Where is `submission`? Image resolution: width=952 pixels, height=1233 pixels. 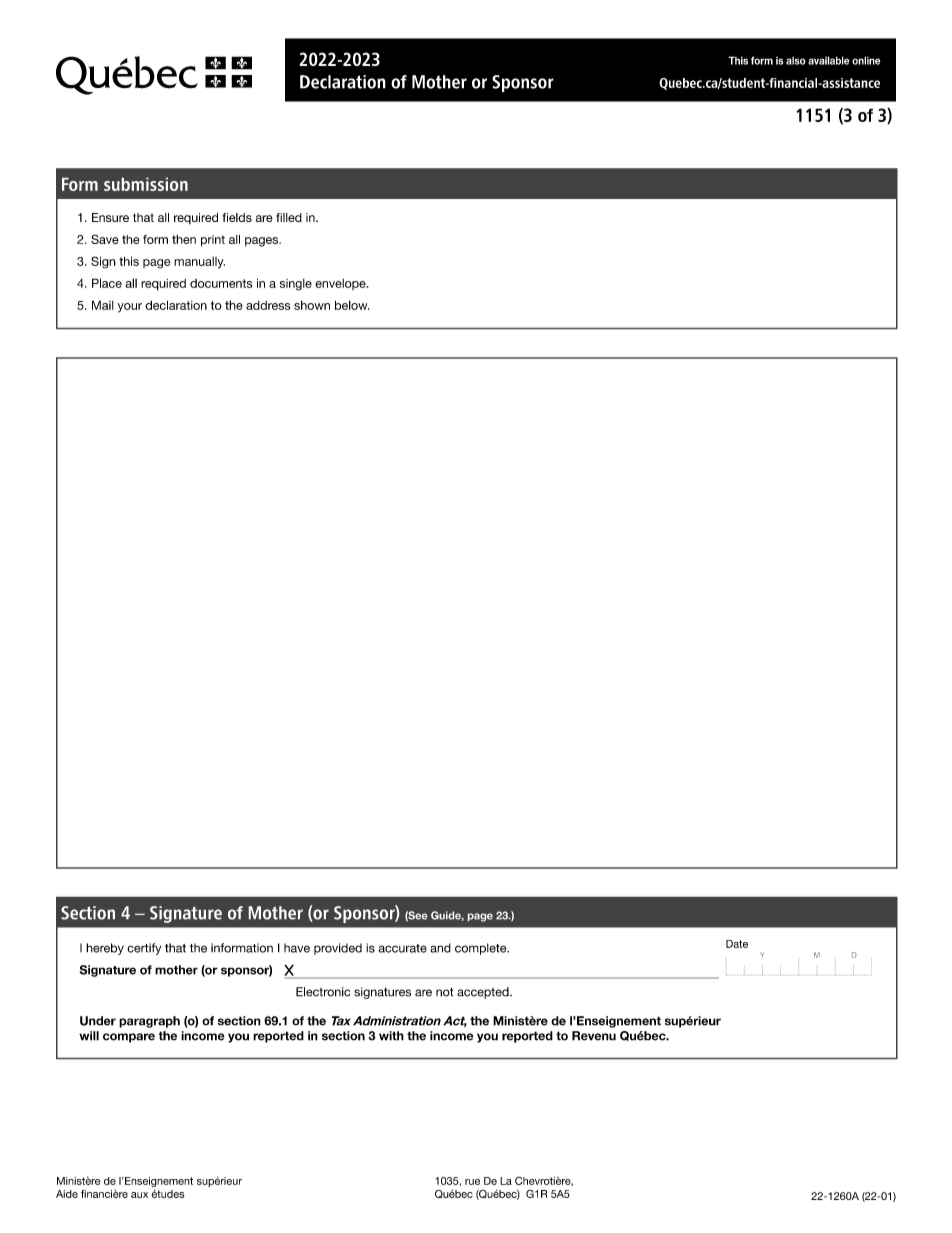
submission is located at coordinates (146, 184).
